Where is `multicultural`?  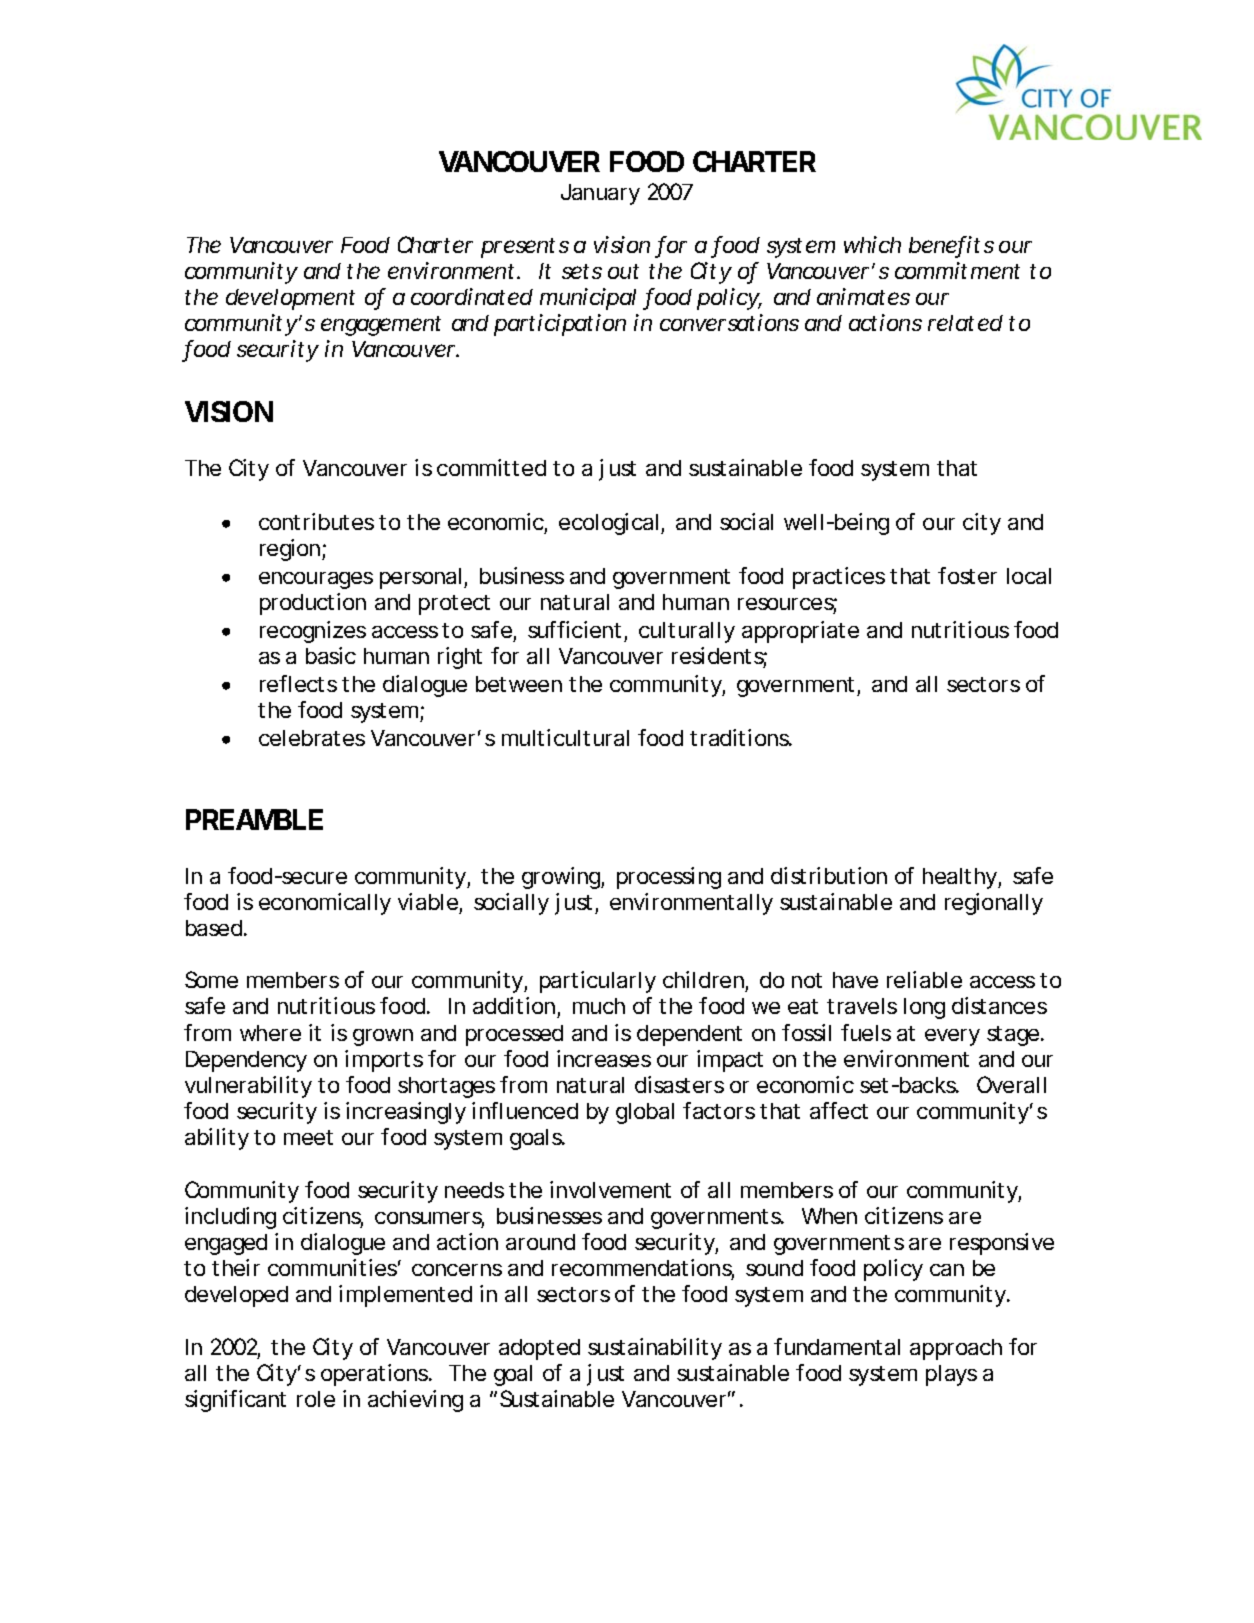
multicultural is located at coordinates (565, 737).
